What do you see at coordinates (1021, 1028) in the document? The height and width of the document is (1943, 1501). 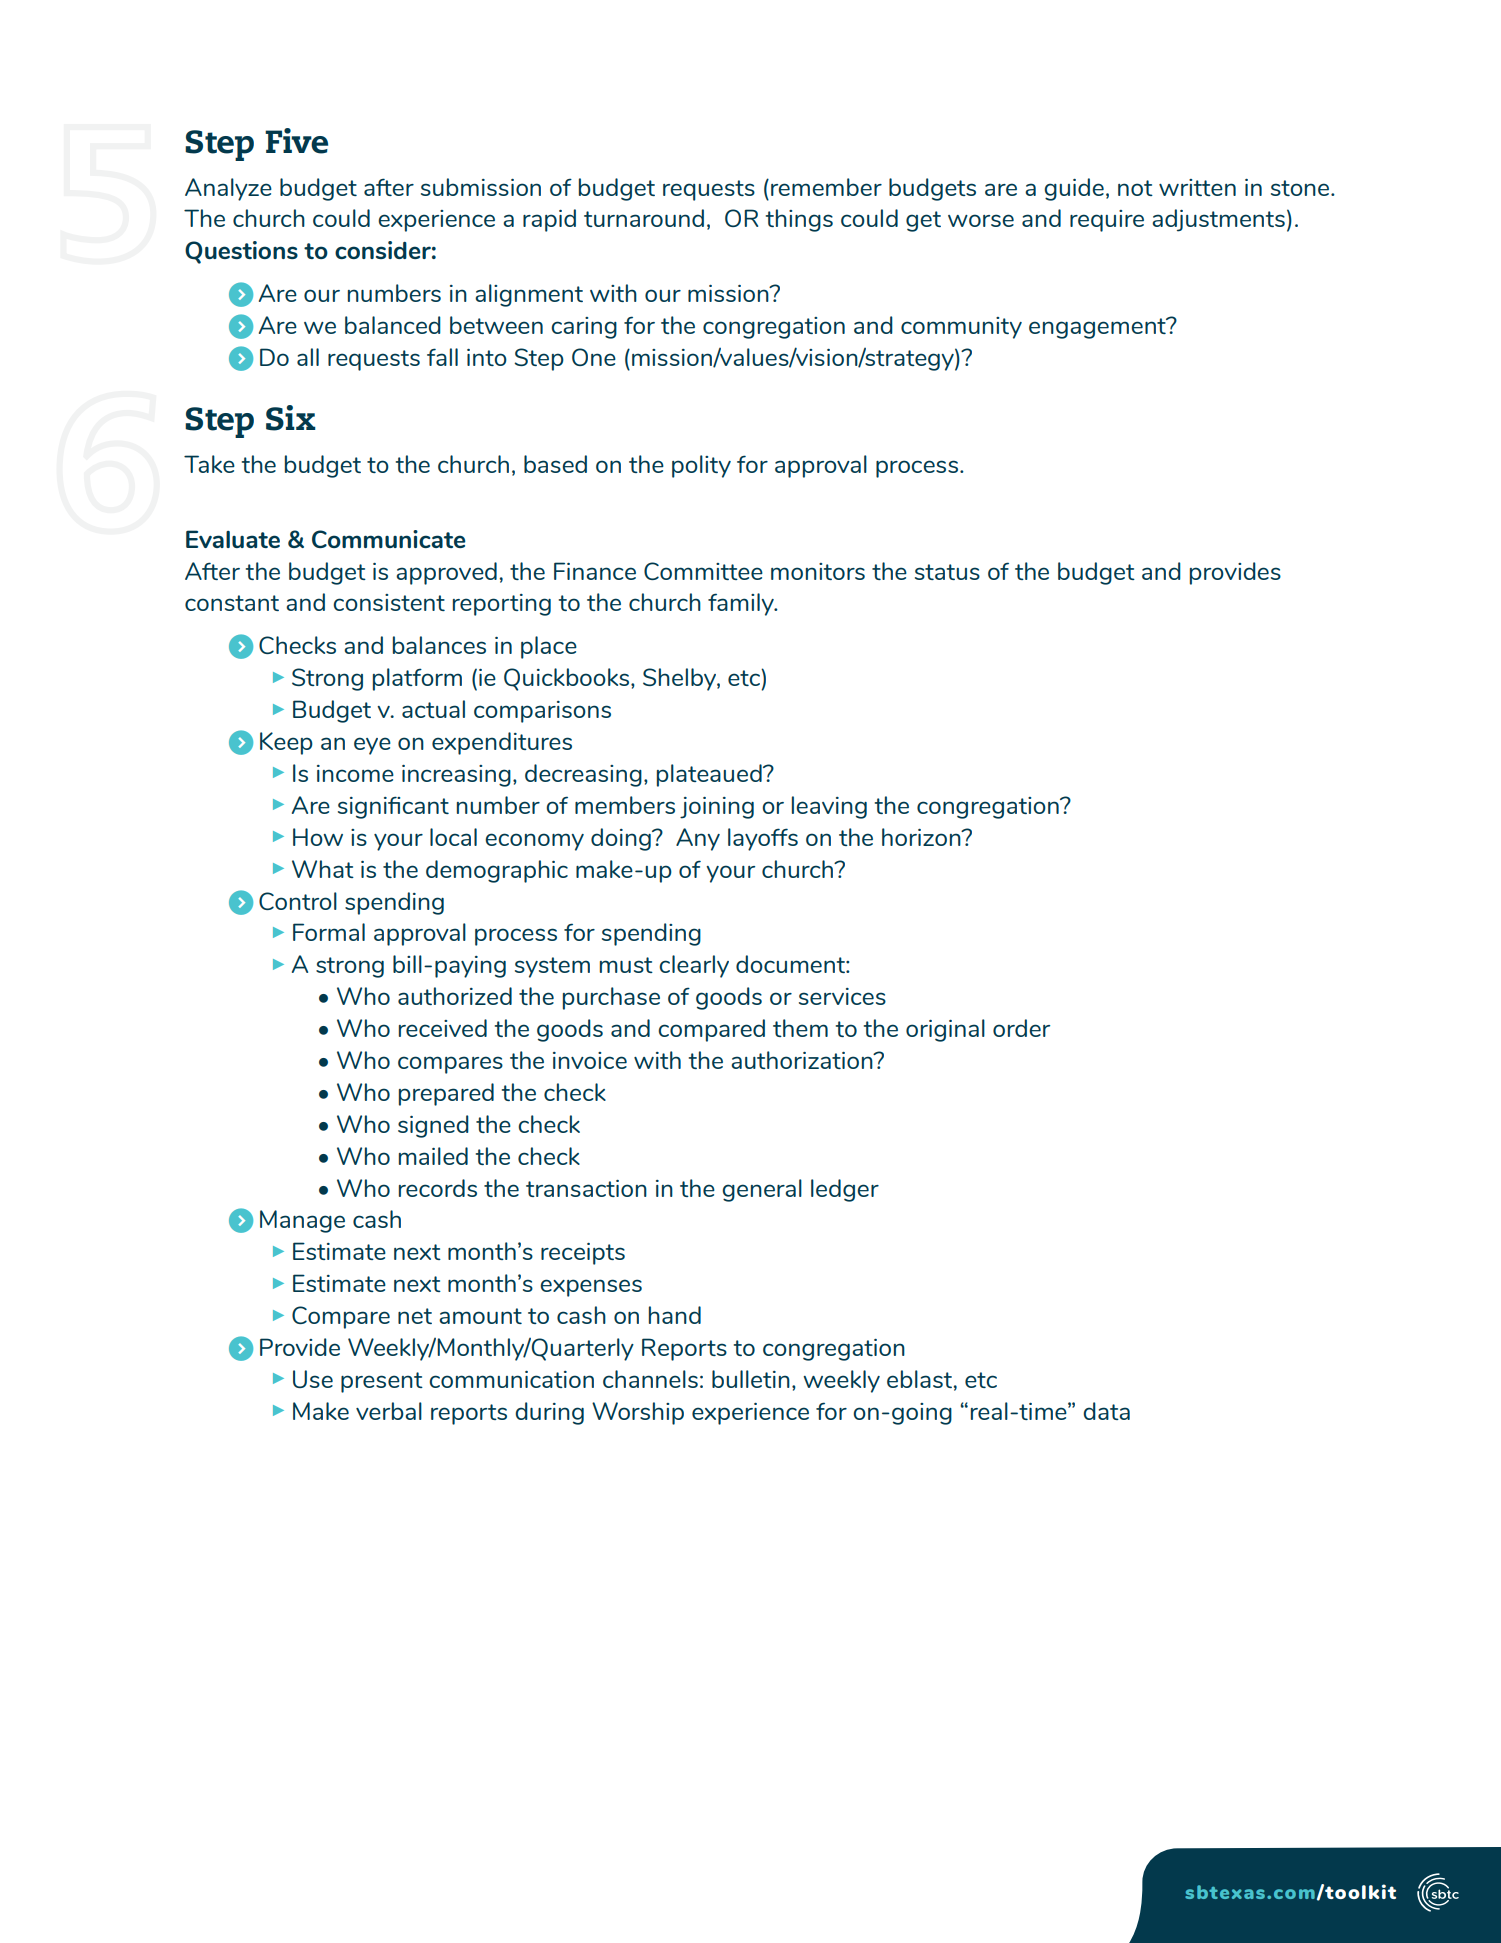 I see `order` at bounding box center [1021, 1028].
